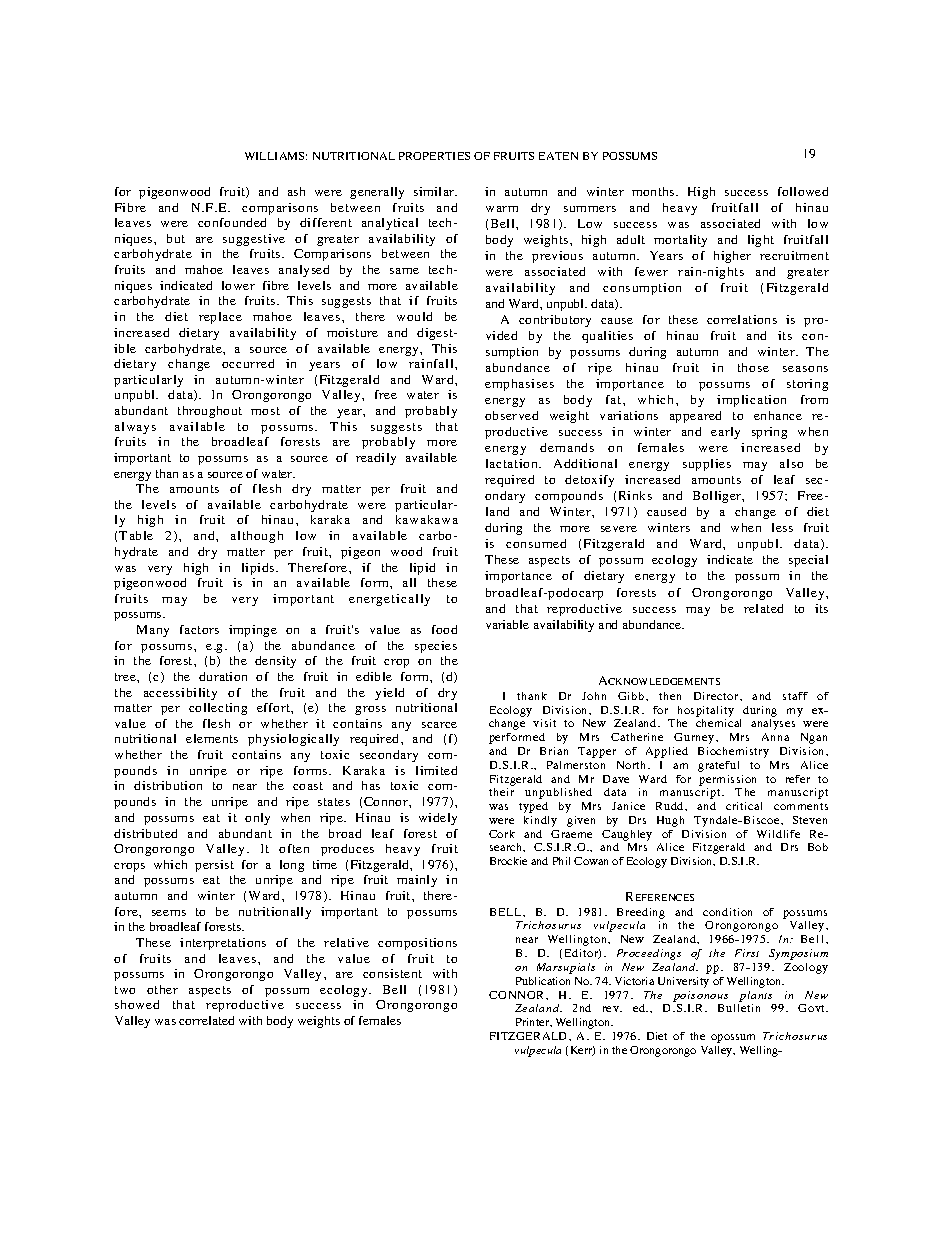 The image size is (952, 1233). I want to click on throughout, so click(210, 412).
